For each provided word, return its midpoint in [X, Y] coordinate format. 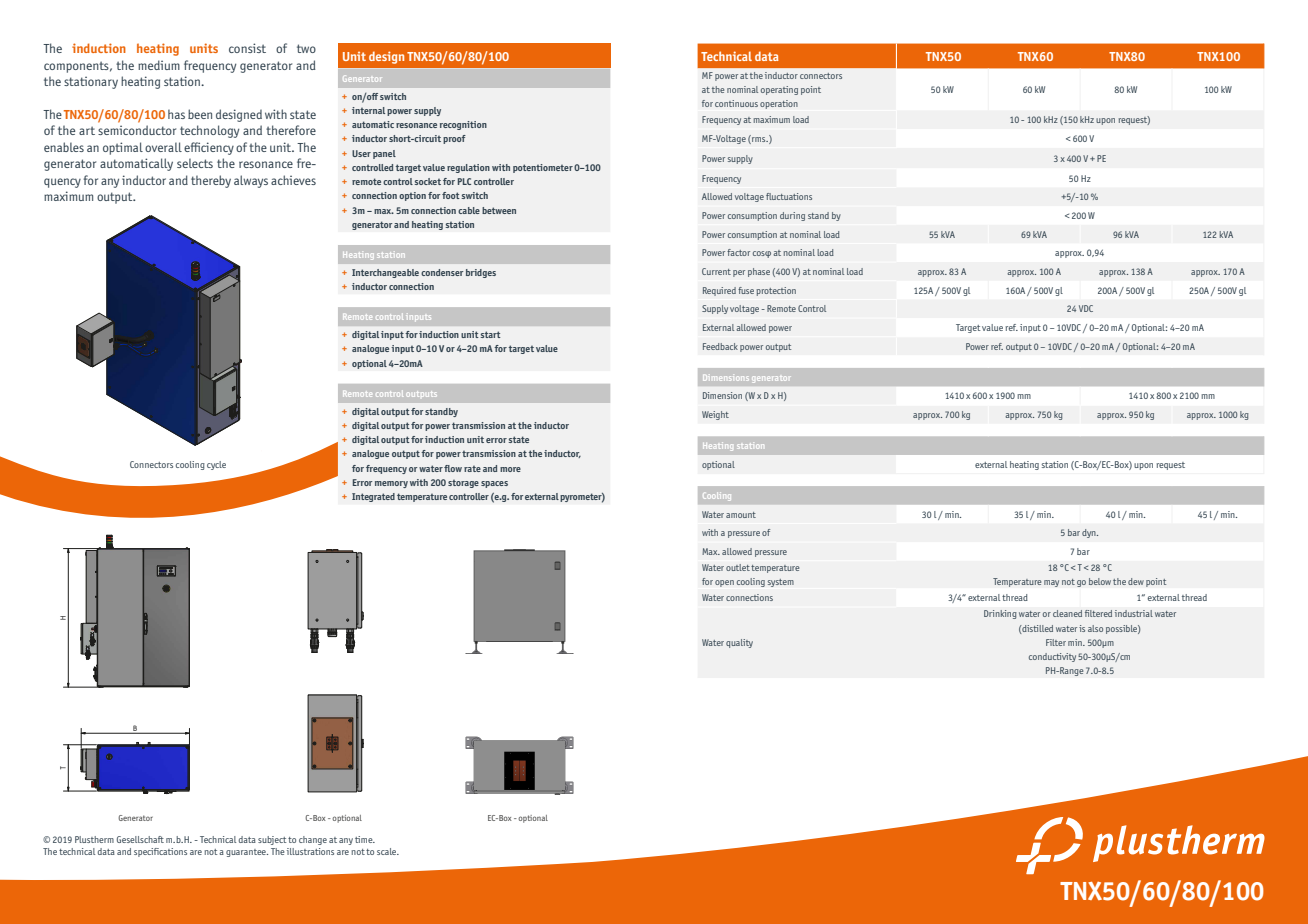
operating [779, 90]
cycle [216, 465]
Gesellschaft [140, 839]
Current [716, 271]
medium [159, 65]
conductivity [1052, 657]
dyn [1090, 533]
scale [388, 851]
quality [739, 643]
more [510, 469]
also [1095, 628]
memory [391, 484]
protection [776, 291]
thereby [211, 181]
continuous [736, 103]
